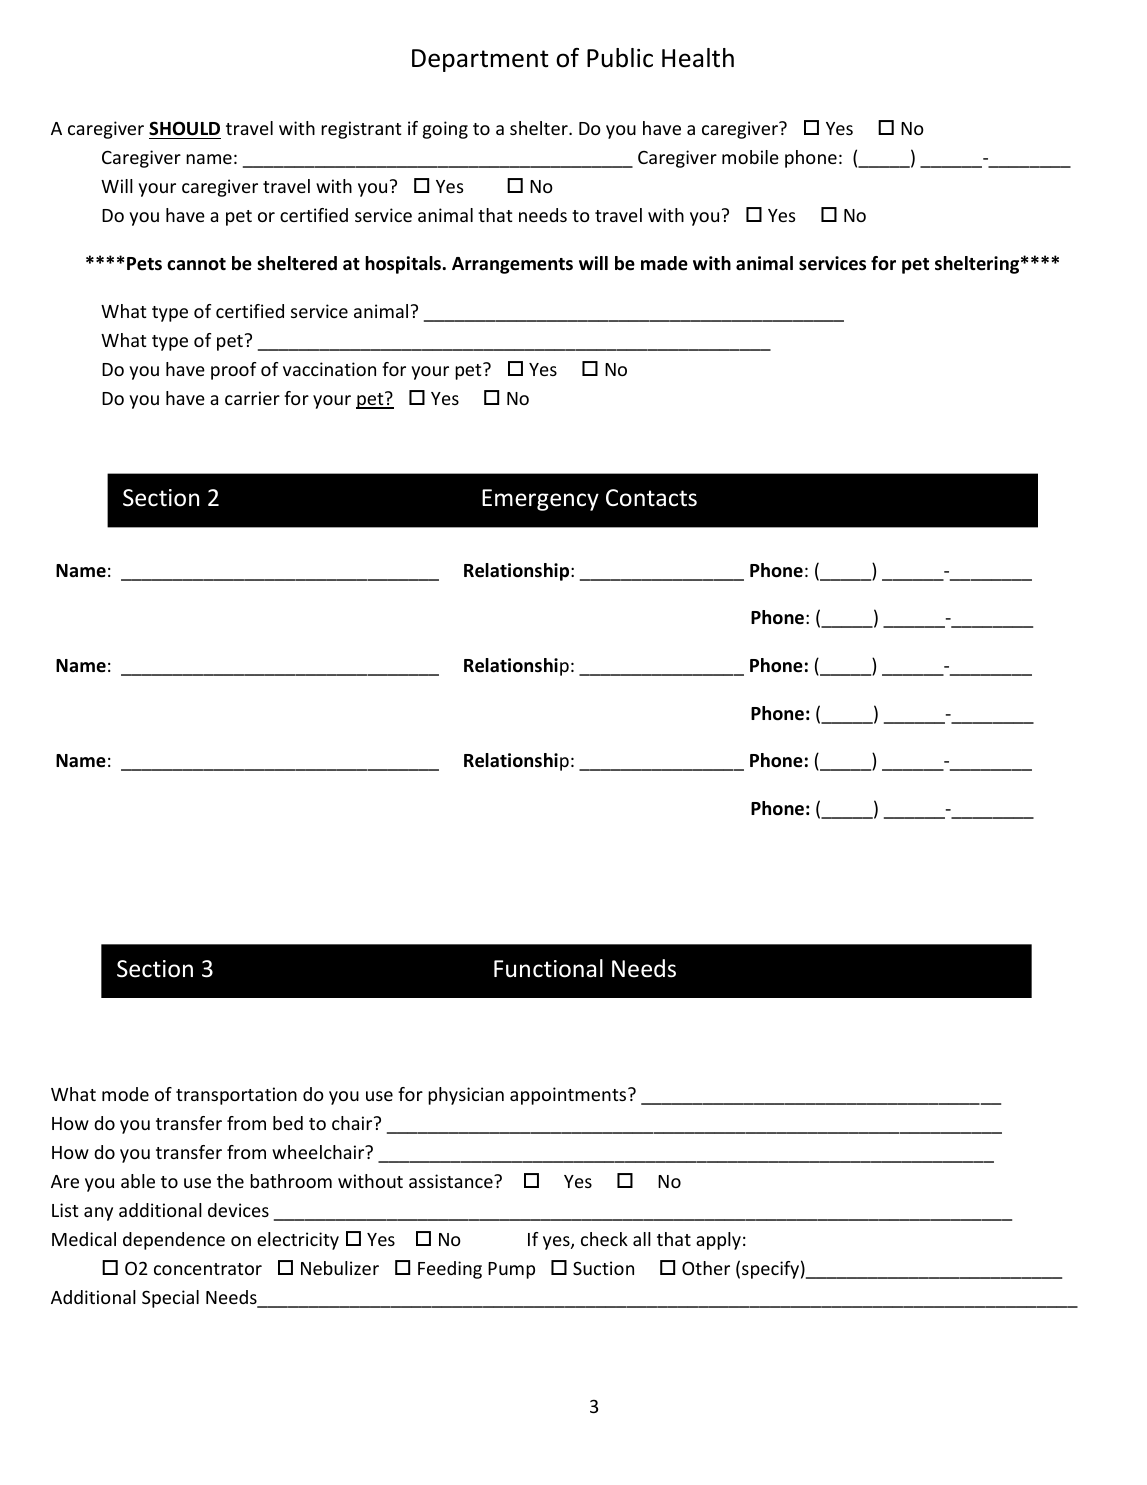 This screenshot has width=1147, height=1485. What do you see at coordinates (698, 58) in the screenshot?
I see `Health` at bounding box center [698, 58].
